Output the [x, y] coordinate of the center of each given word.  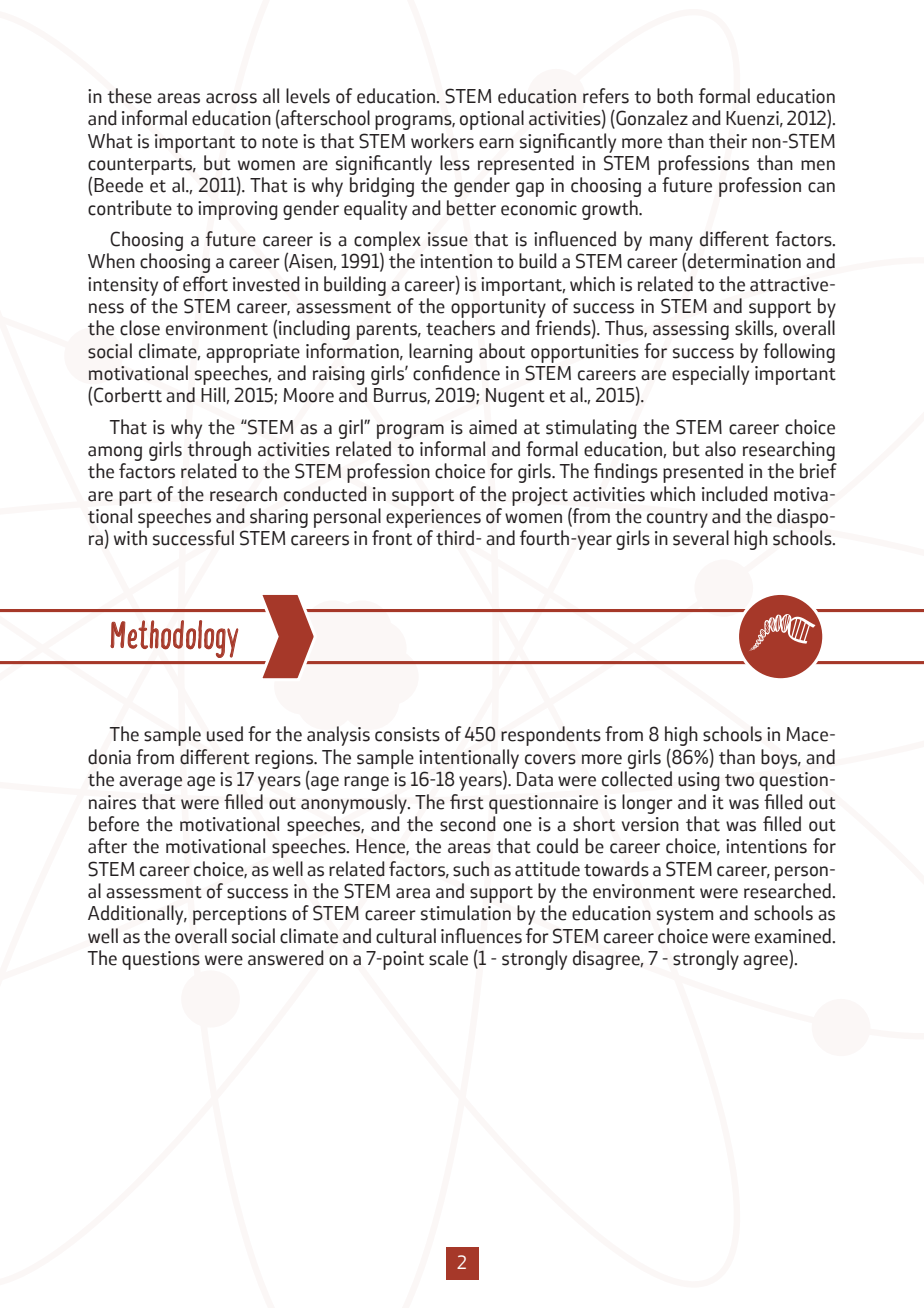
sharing [279, 518]
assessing [691, 330]
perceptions [240, 915]
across [231, 98]
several [701, 538]
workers [442, 141]
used [225, 734]
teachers [460, 328]
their [728, 141]
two [739, 780]
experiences [433, 518]
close [140, 328]
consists [407, 734]
